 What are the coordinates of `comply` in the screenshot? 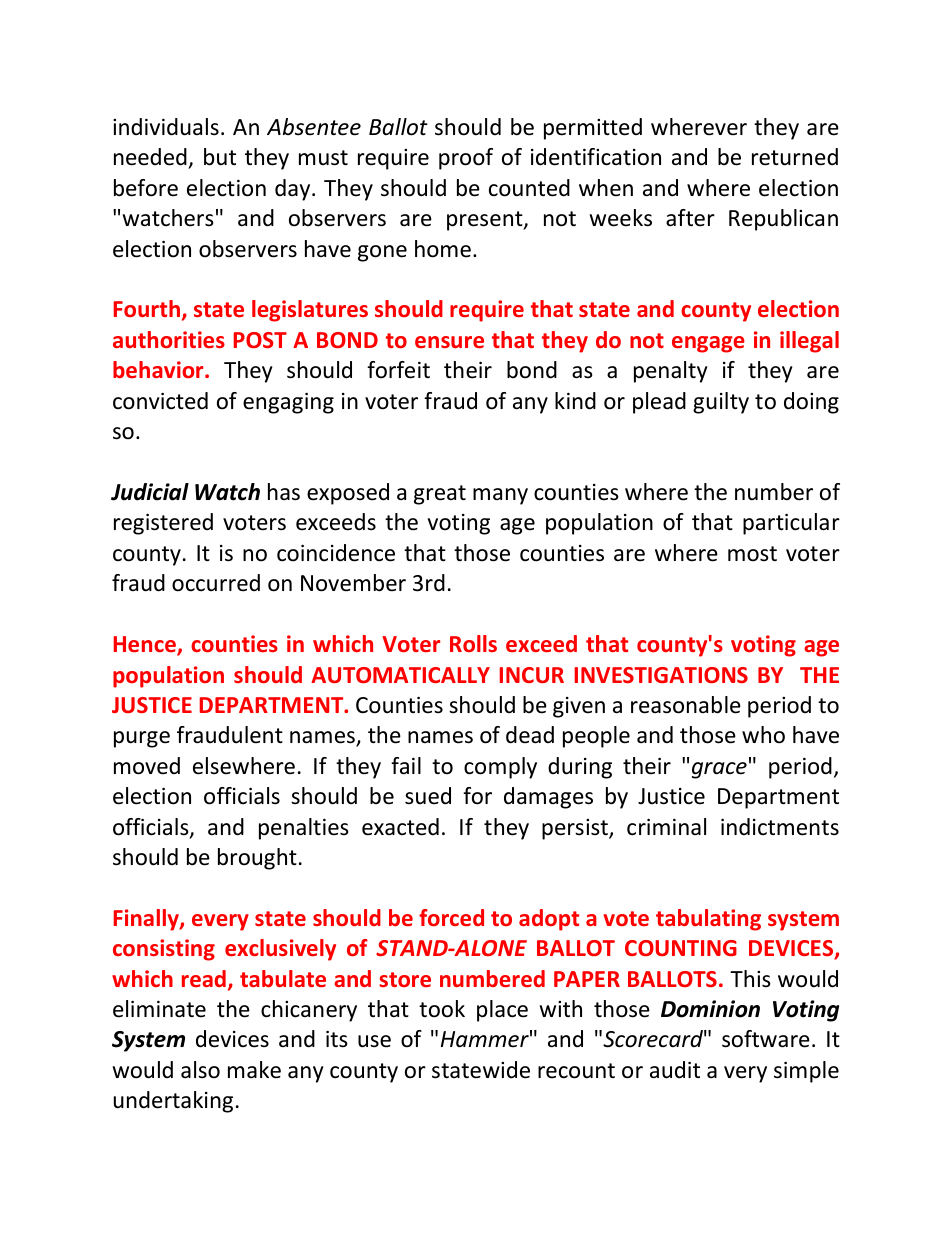 It's located at (500, 768).
